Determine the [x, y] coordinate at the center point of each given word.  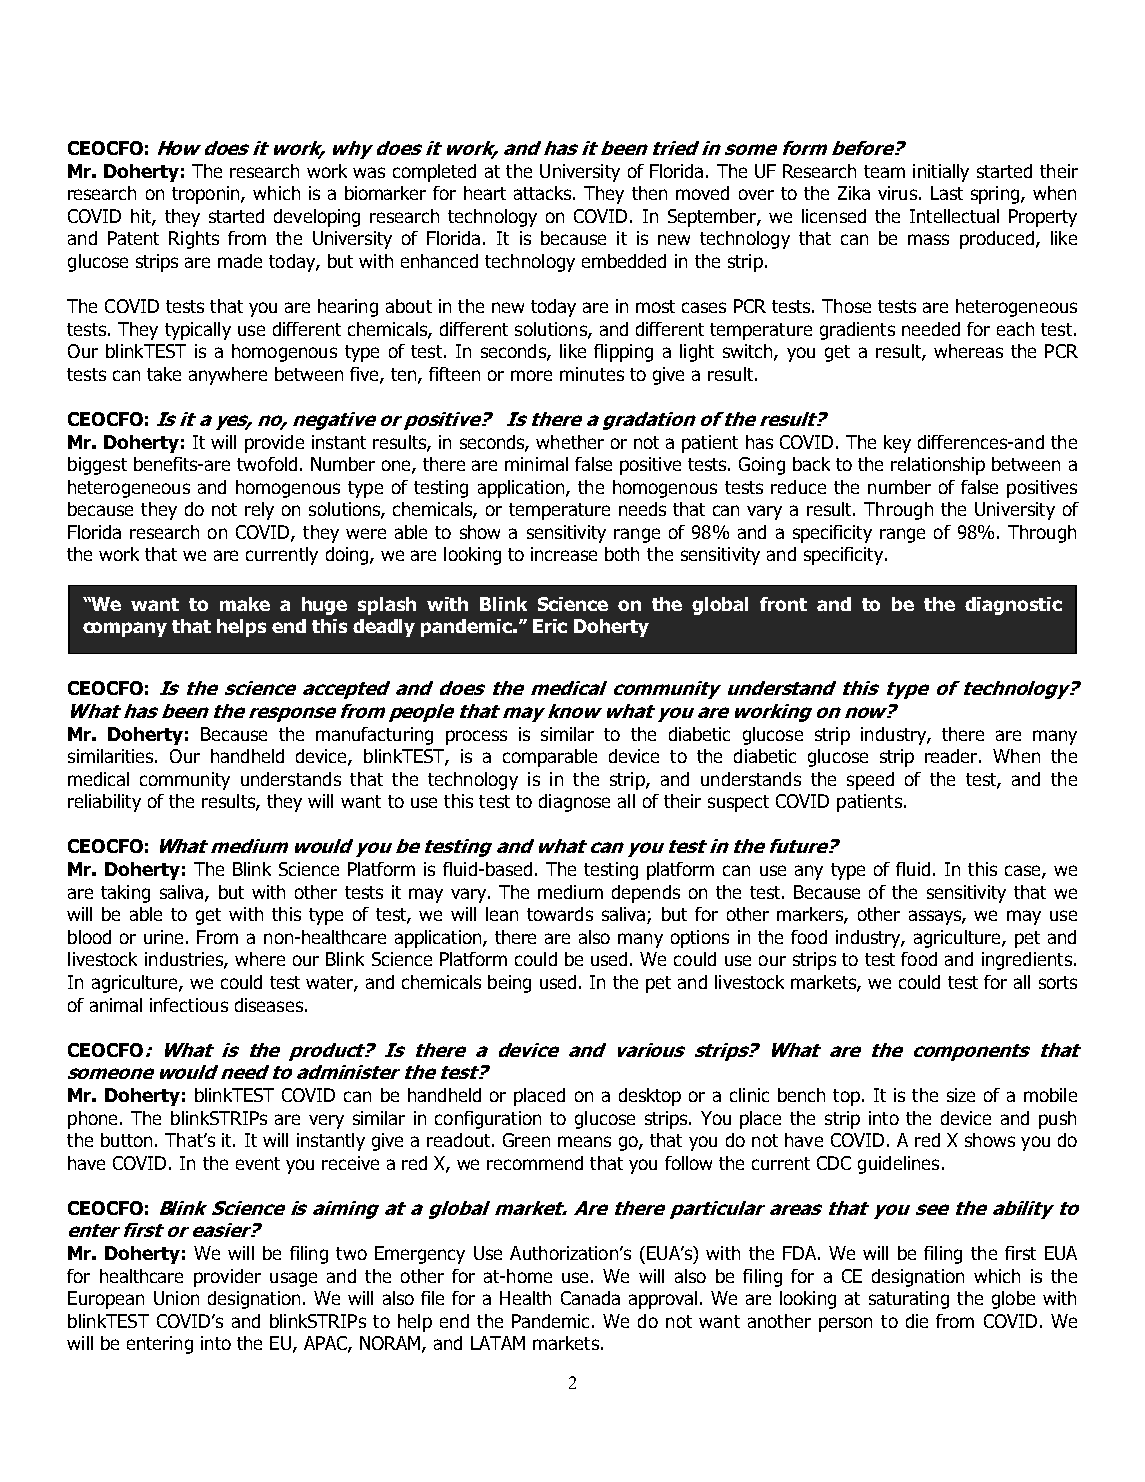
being [509, 984]
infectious [189, 1005]
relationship [938, 466]
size [961, 1095]
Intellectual [954, 216]
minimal [536, 464]
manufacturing [374, 736]
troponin [207, 195]
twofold [267, 464]
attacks [544, 193]
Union [176, 1298]
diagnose [574, 803]
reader [952, 756]
